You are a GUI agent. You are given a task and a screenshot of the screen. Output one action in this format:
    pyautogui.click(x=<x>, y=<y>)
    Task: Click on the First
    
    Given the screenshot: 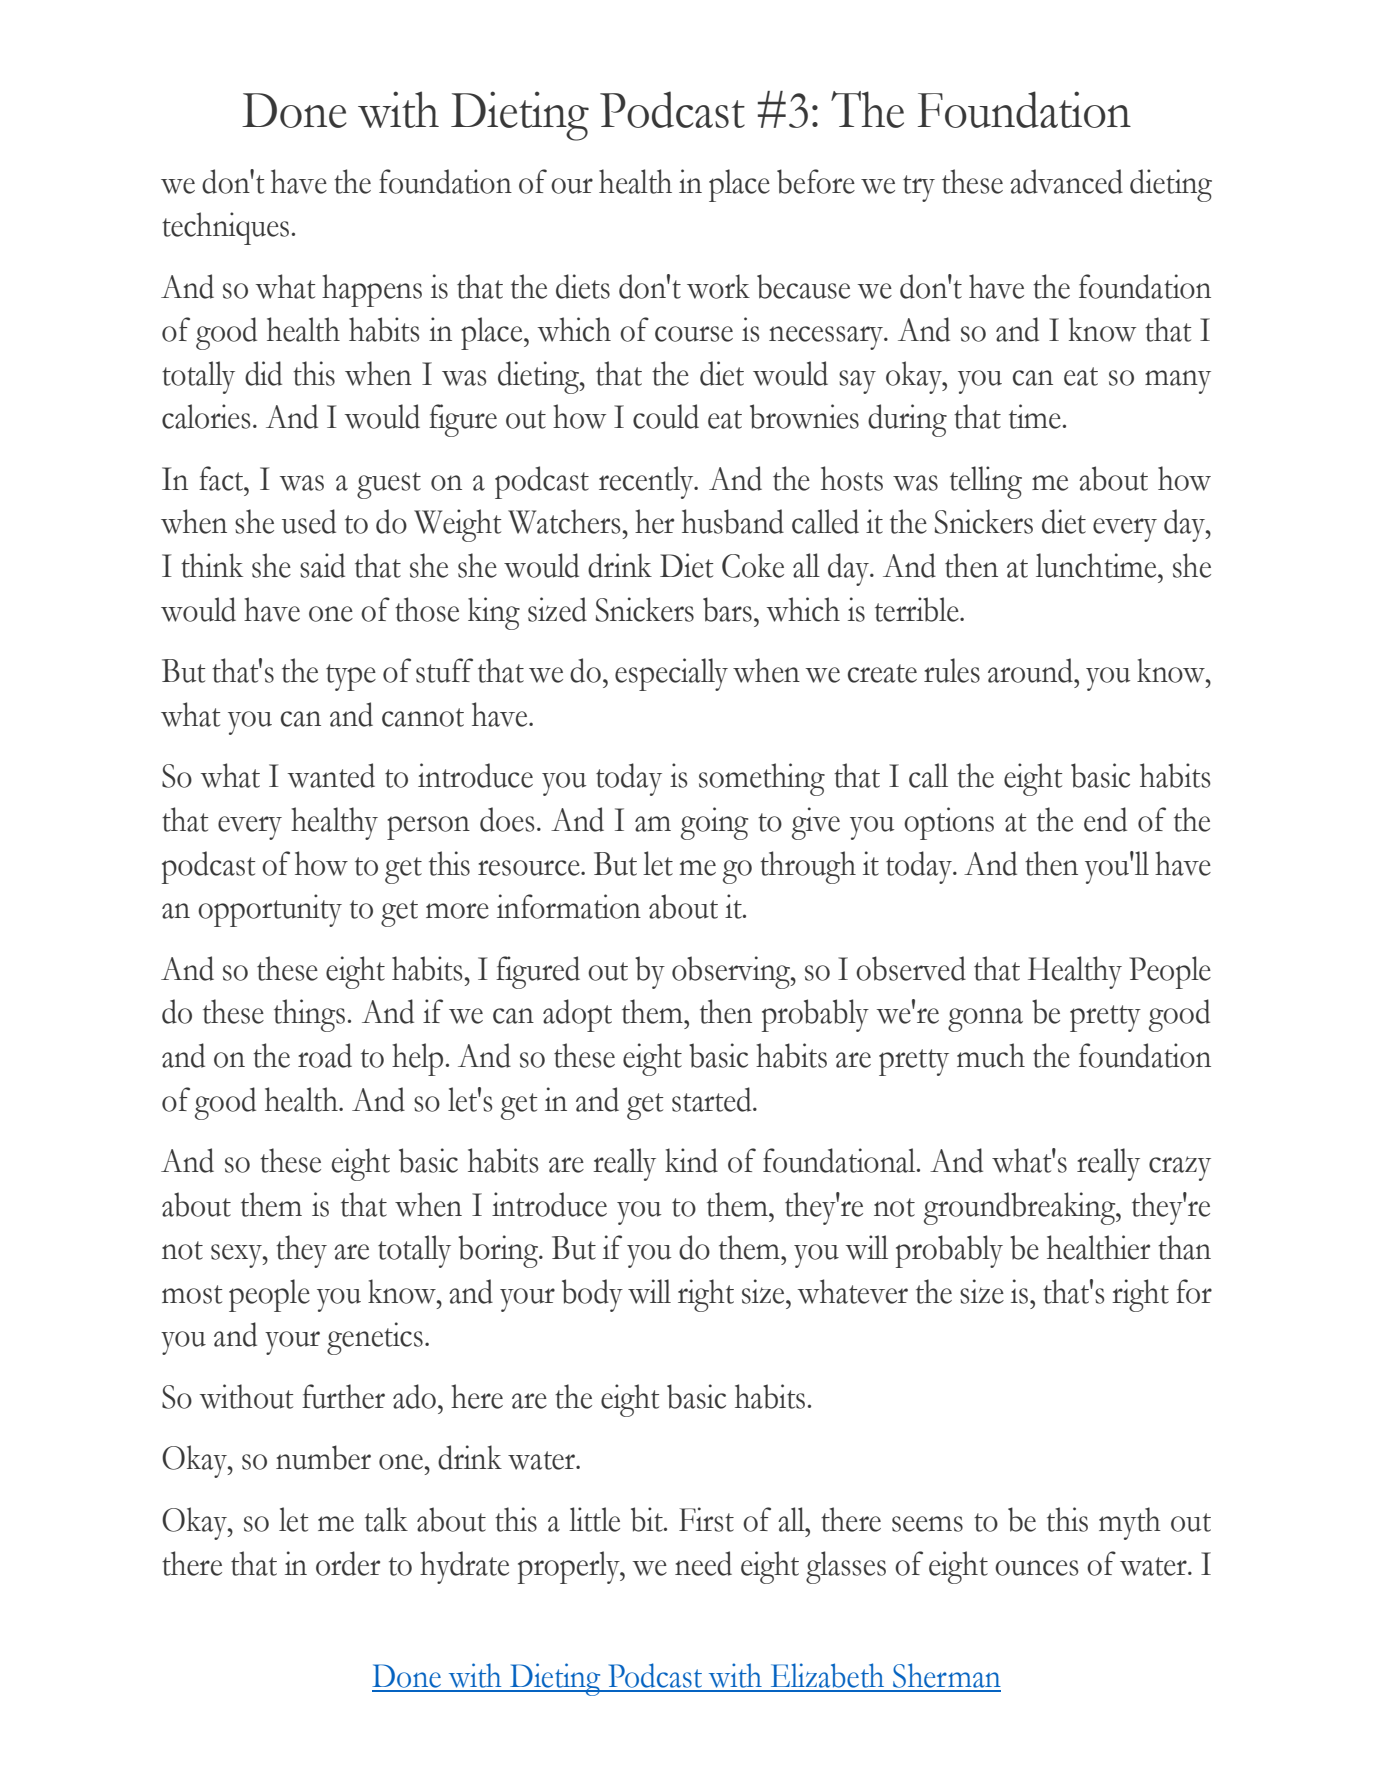 What is the action you would take?
    pyautogui.click(x=706, y=1519)
